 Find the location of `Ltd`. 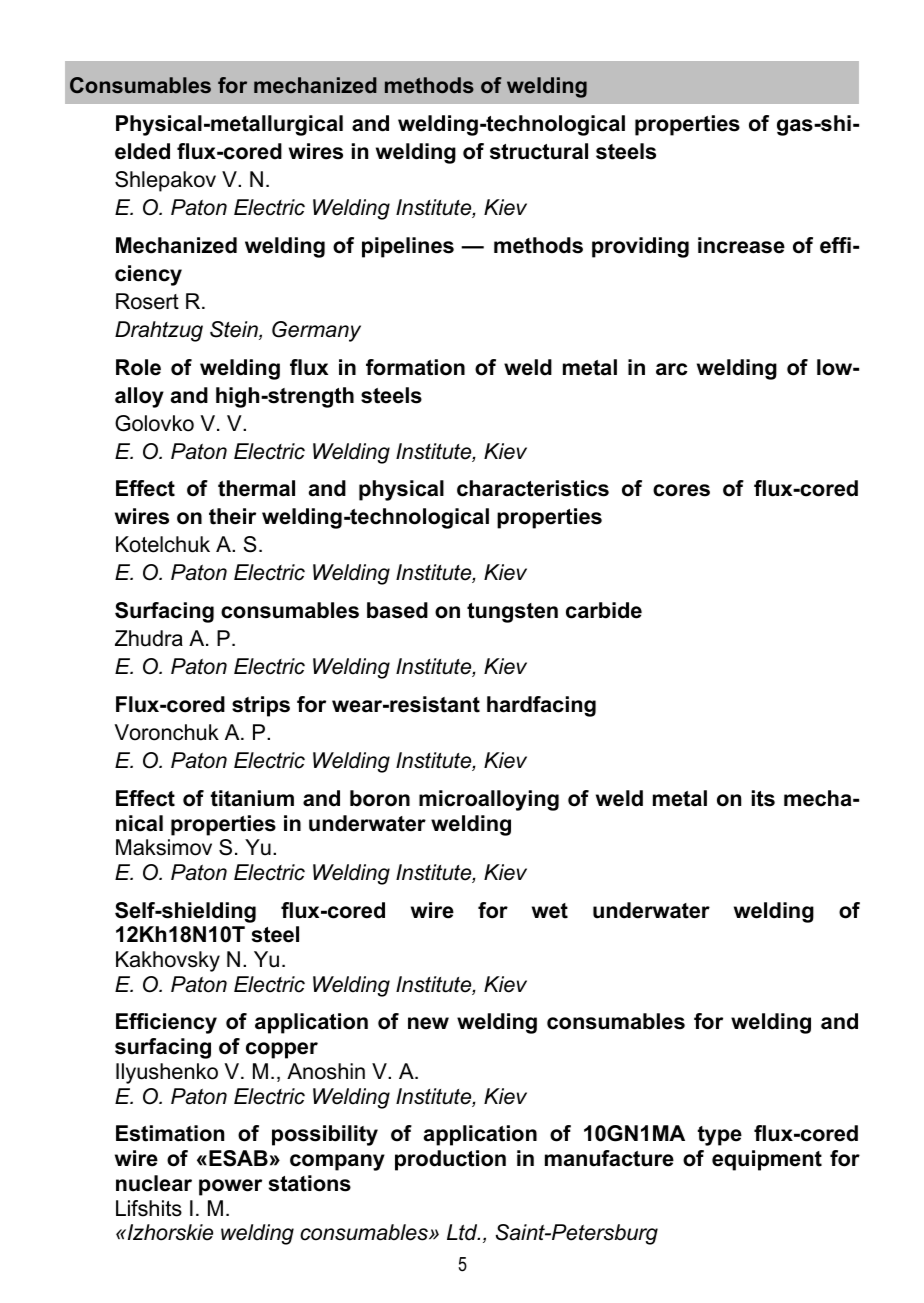

Ltd is located at coordinates (463, 1232).
